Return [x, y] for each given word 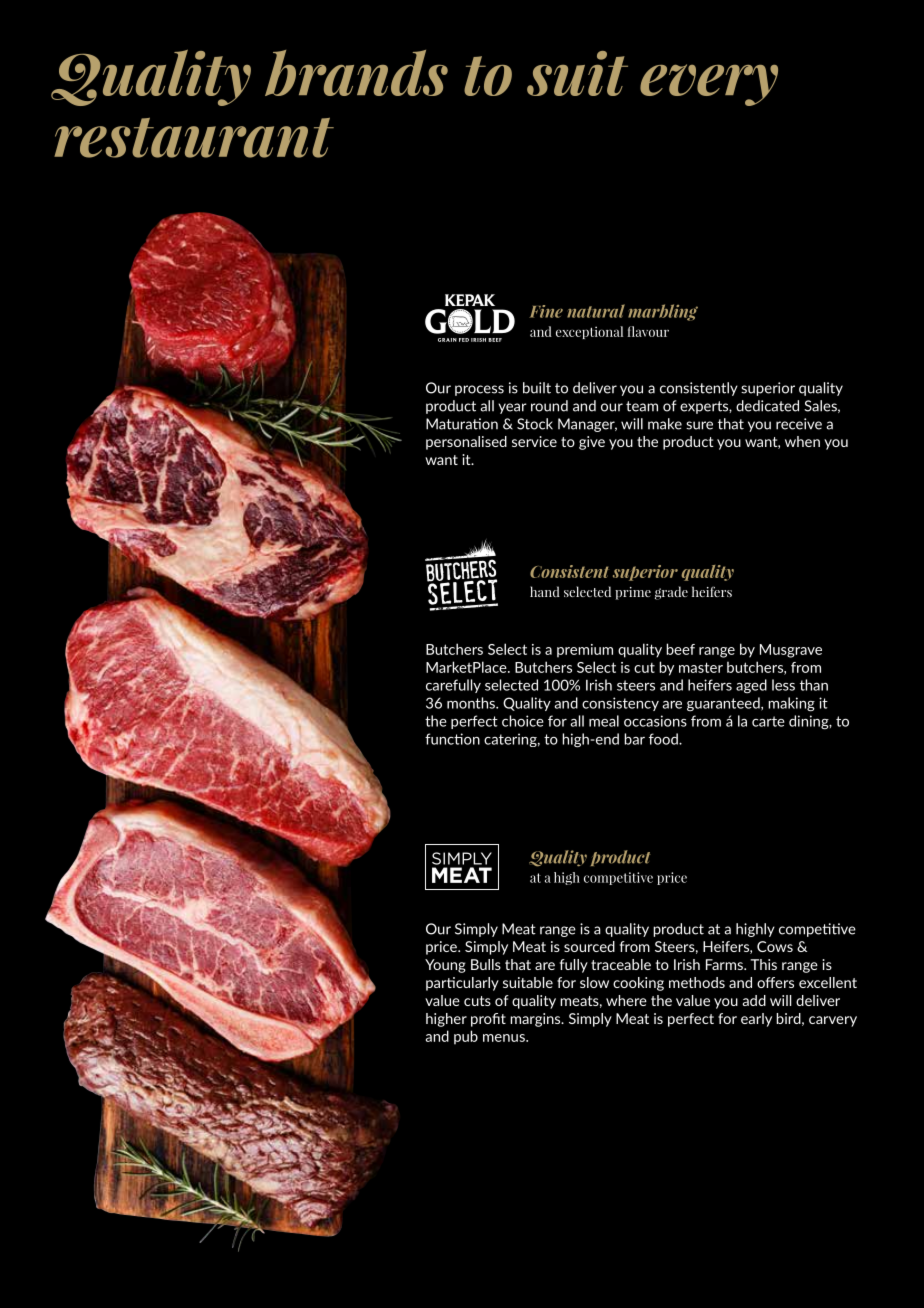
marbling [663, 312]
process [479, 390]
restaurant [194, 138]
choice [523, 721]
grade [671, 593]
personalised [466, 443]
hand [545, 591]
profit [488, 1020]
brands [356, 73]
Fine [546, 311]
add [754, 1000]
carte [768, 721]
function [452, 739]
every [709, 85]
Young [445, 966]
